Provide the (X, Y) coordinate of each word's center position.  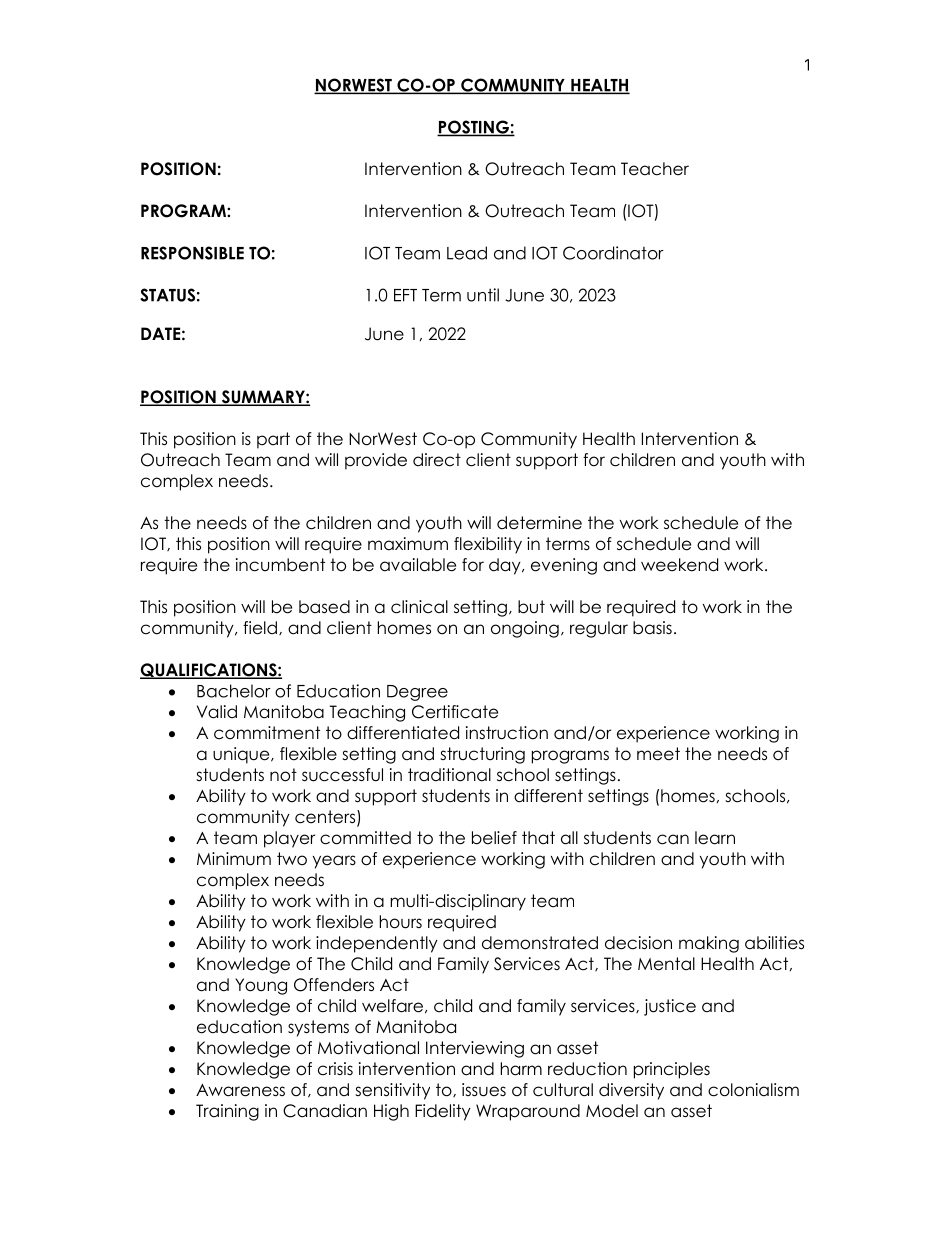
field (260, 628)
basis (652, 628)
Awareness (240, 1090)
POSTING (474, 128)
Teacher (655, 169)
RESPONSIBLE (192, 253)
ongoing (525, 629)
